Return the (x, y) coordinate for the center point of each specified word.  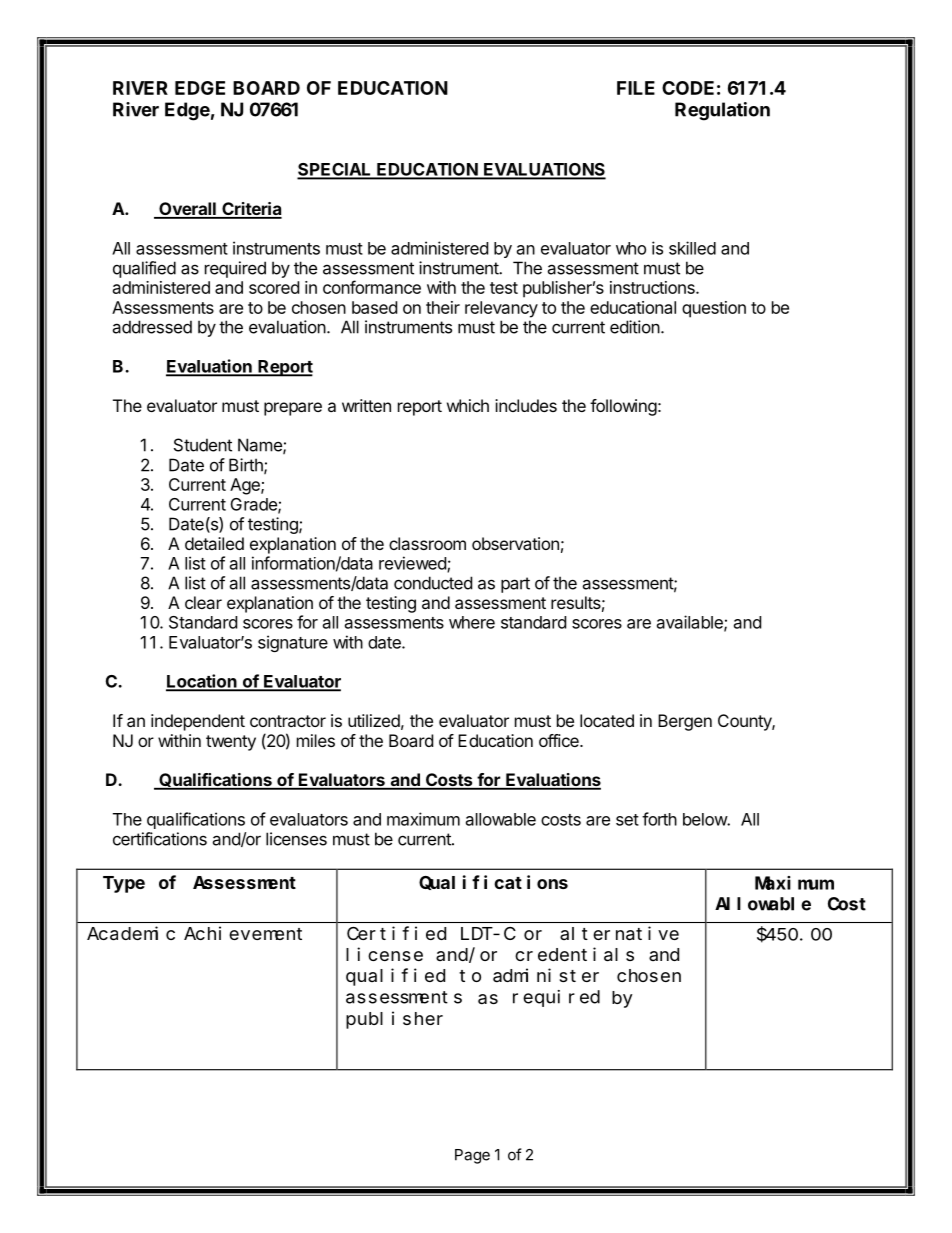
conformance (372, 287)
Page (472, 1156)
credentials (574, 954)
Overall (187, 210)
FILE (636, 88)
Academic (131, 933)
